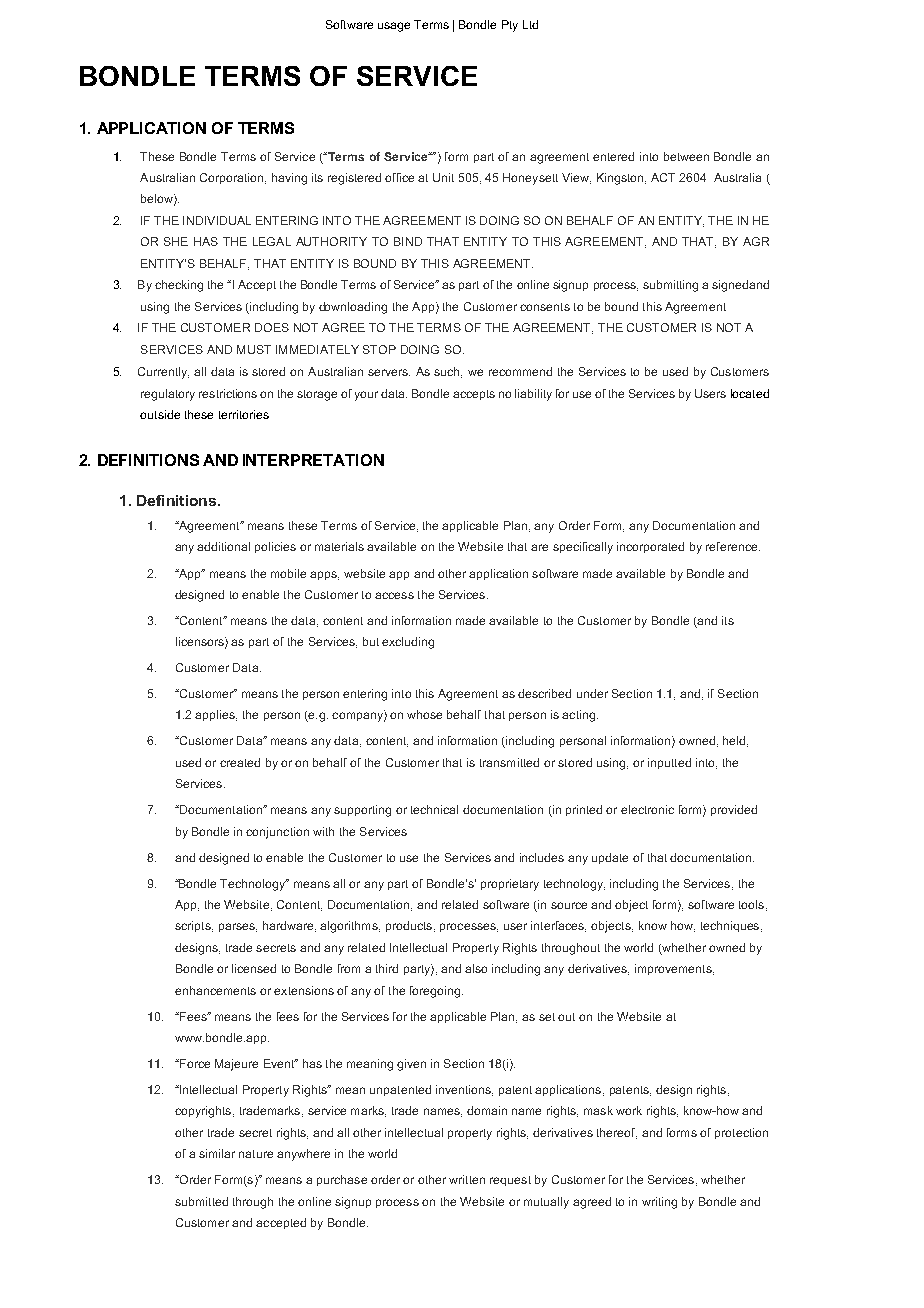 The height and width of the page is (1308, 924). I want to click on excluding, so click(408, 643).
